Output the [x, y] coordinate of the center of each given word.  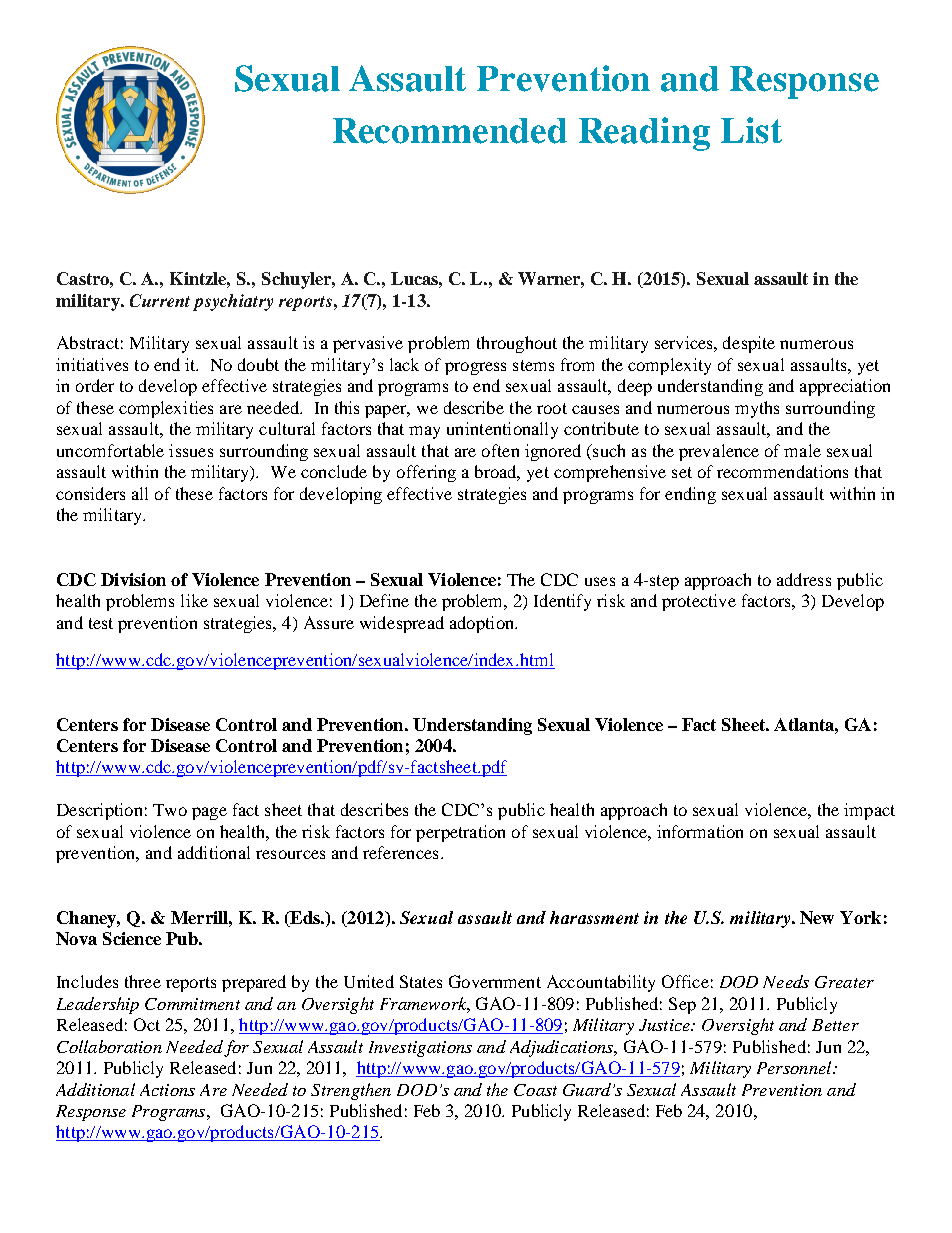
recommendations [782, 471]
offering [426, 473]
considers [90, 493]
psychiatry [233, 302]
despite [749, 344]
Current [160, 300]
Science [132, 938]
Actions [167, 1090]
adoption [483, 624]
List [751, 130]
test [101, 623]
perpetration [460, 833]
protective [699, 602]
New [817, 917]
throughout [517, 344]
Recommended [450, 131]
